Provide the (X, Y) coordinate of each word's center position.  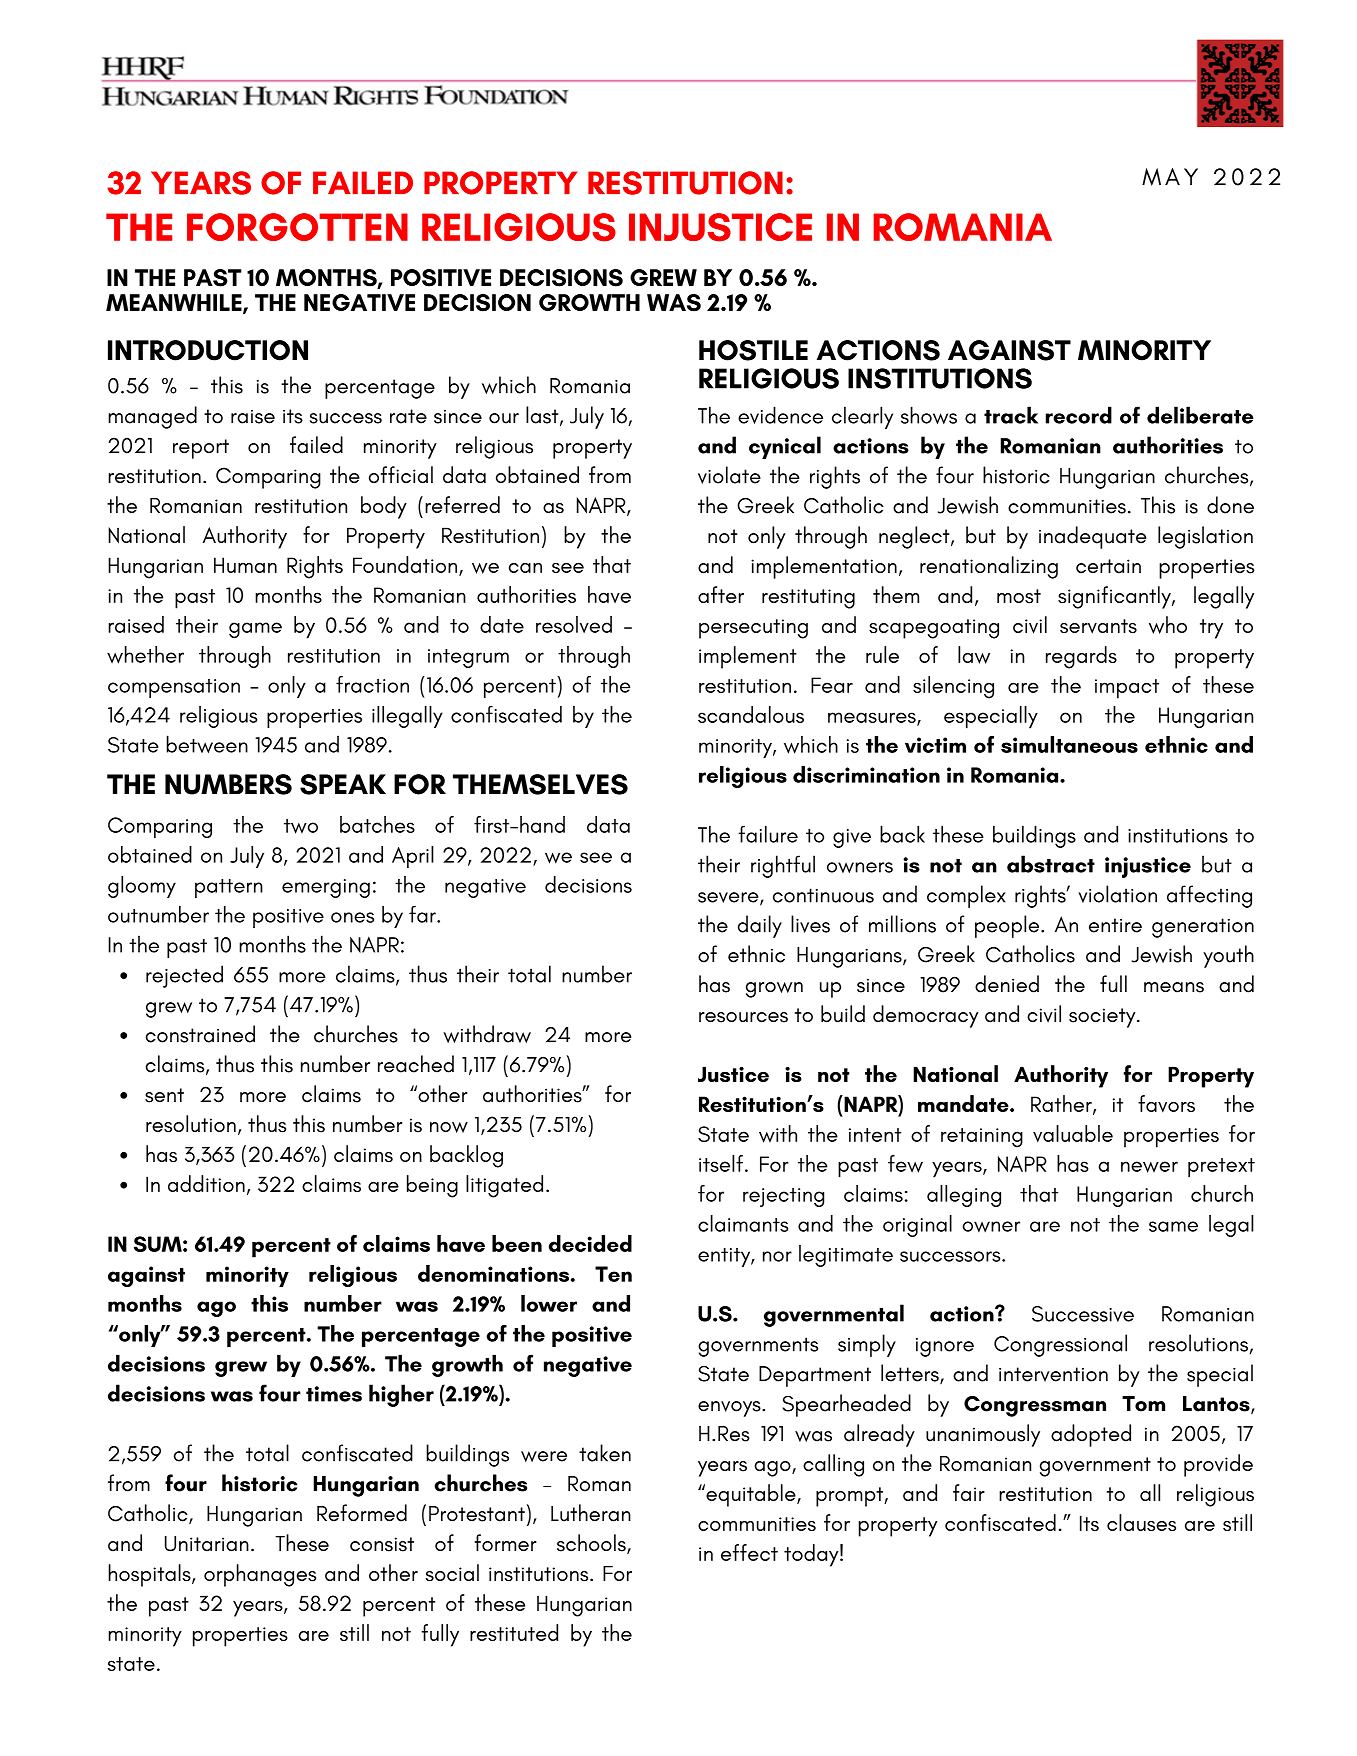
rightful (783, 866)
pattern (229, 888)
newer (1149, 1167)
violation (1117, 894)
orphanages (260, 1575)
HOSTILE (753, 350)
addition (206, 1183)
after (721, 594)
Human (245, 565)
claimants (743, 1223)
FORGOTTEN (297, 227)
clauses (1141, 1522)
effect (749, 1552)
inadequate (1092, 537)
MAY (1170, 177)
